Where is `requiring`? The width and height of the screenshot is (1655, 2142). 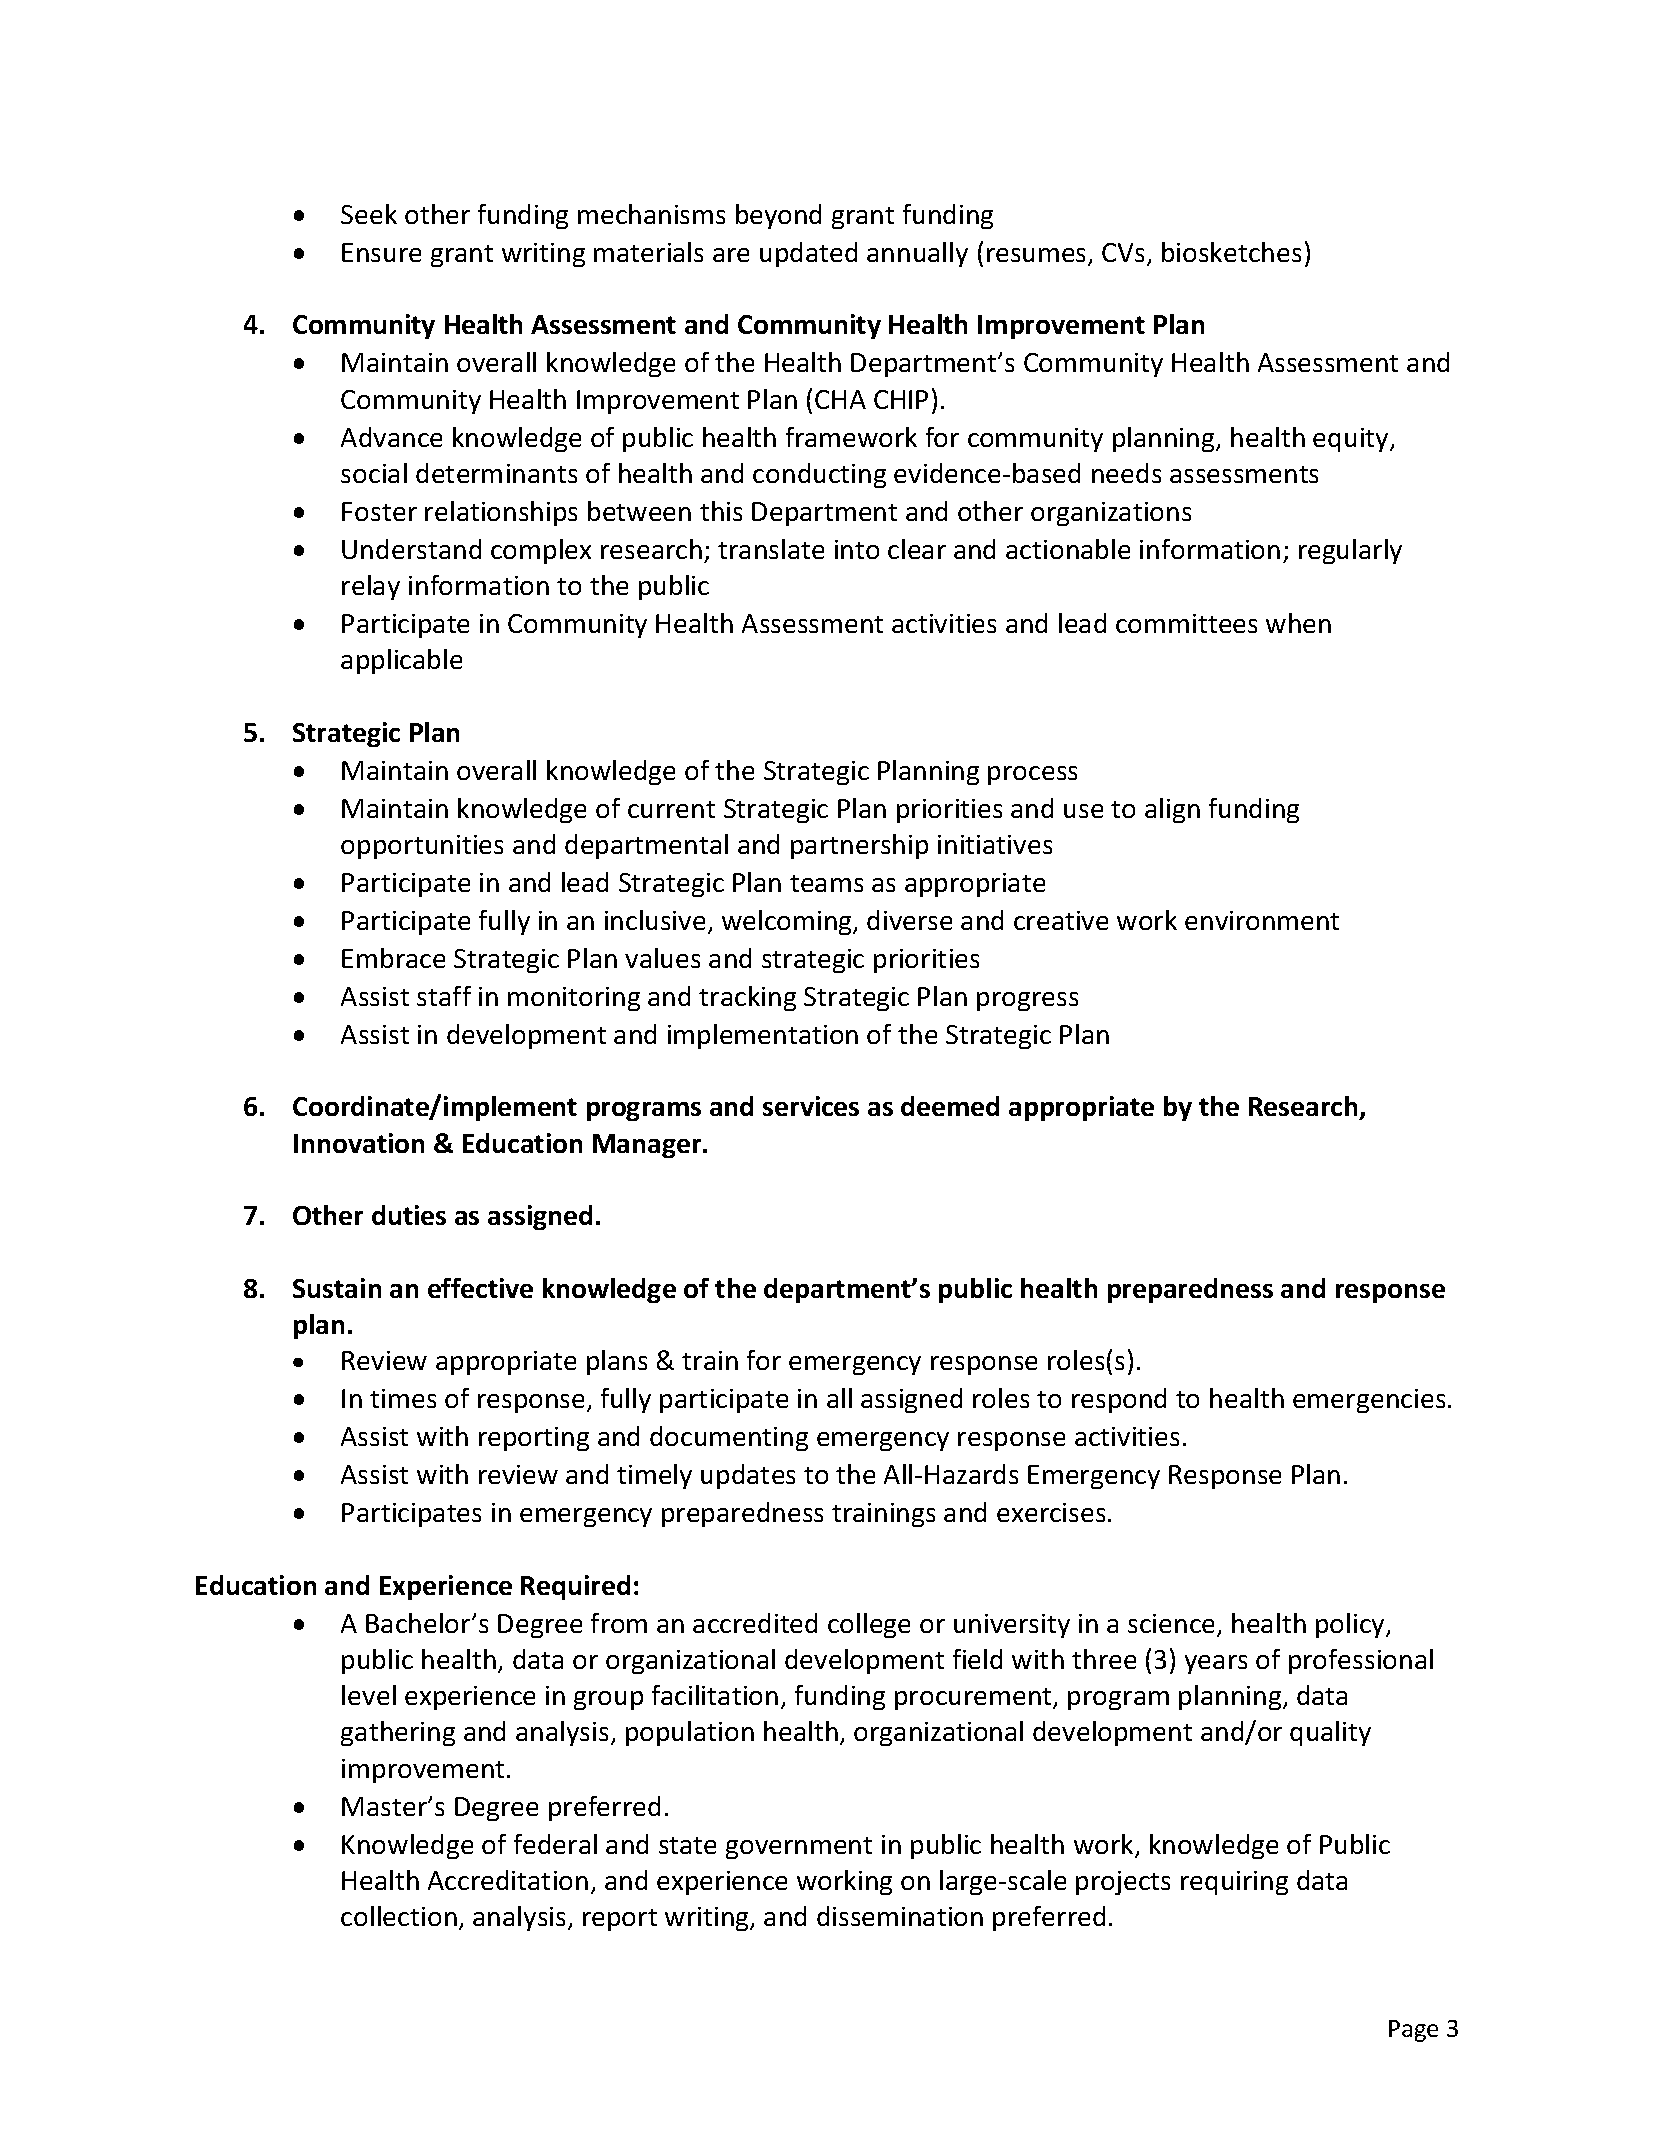
requiring is located at coordinates (1234, 1883).
